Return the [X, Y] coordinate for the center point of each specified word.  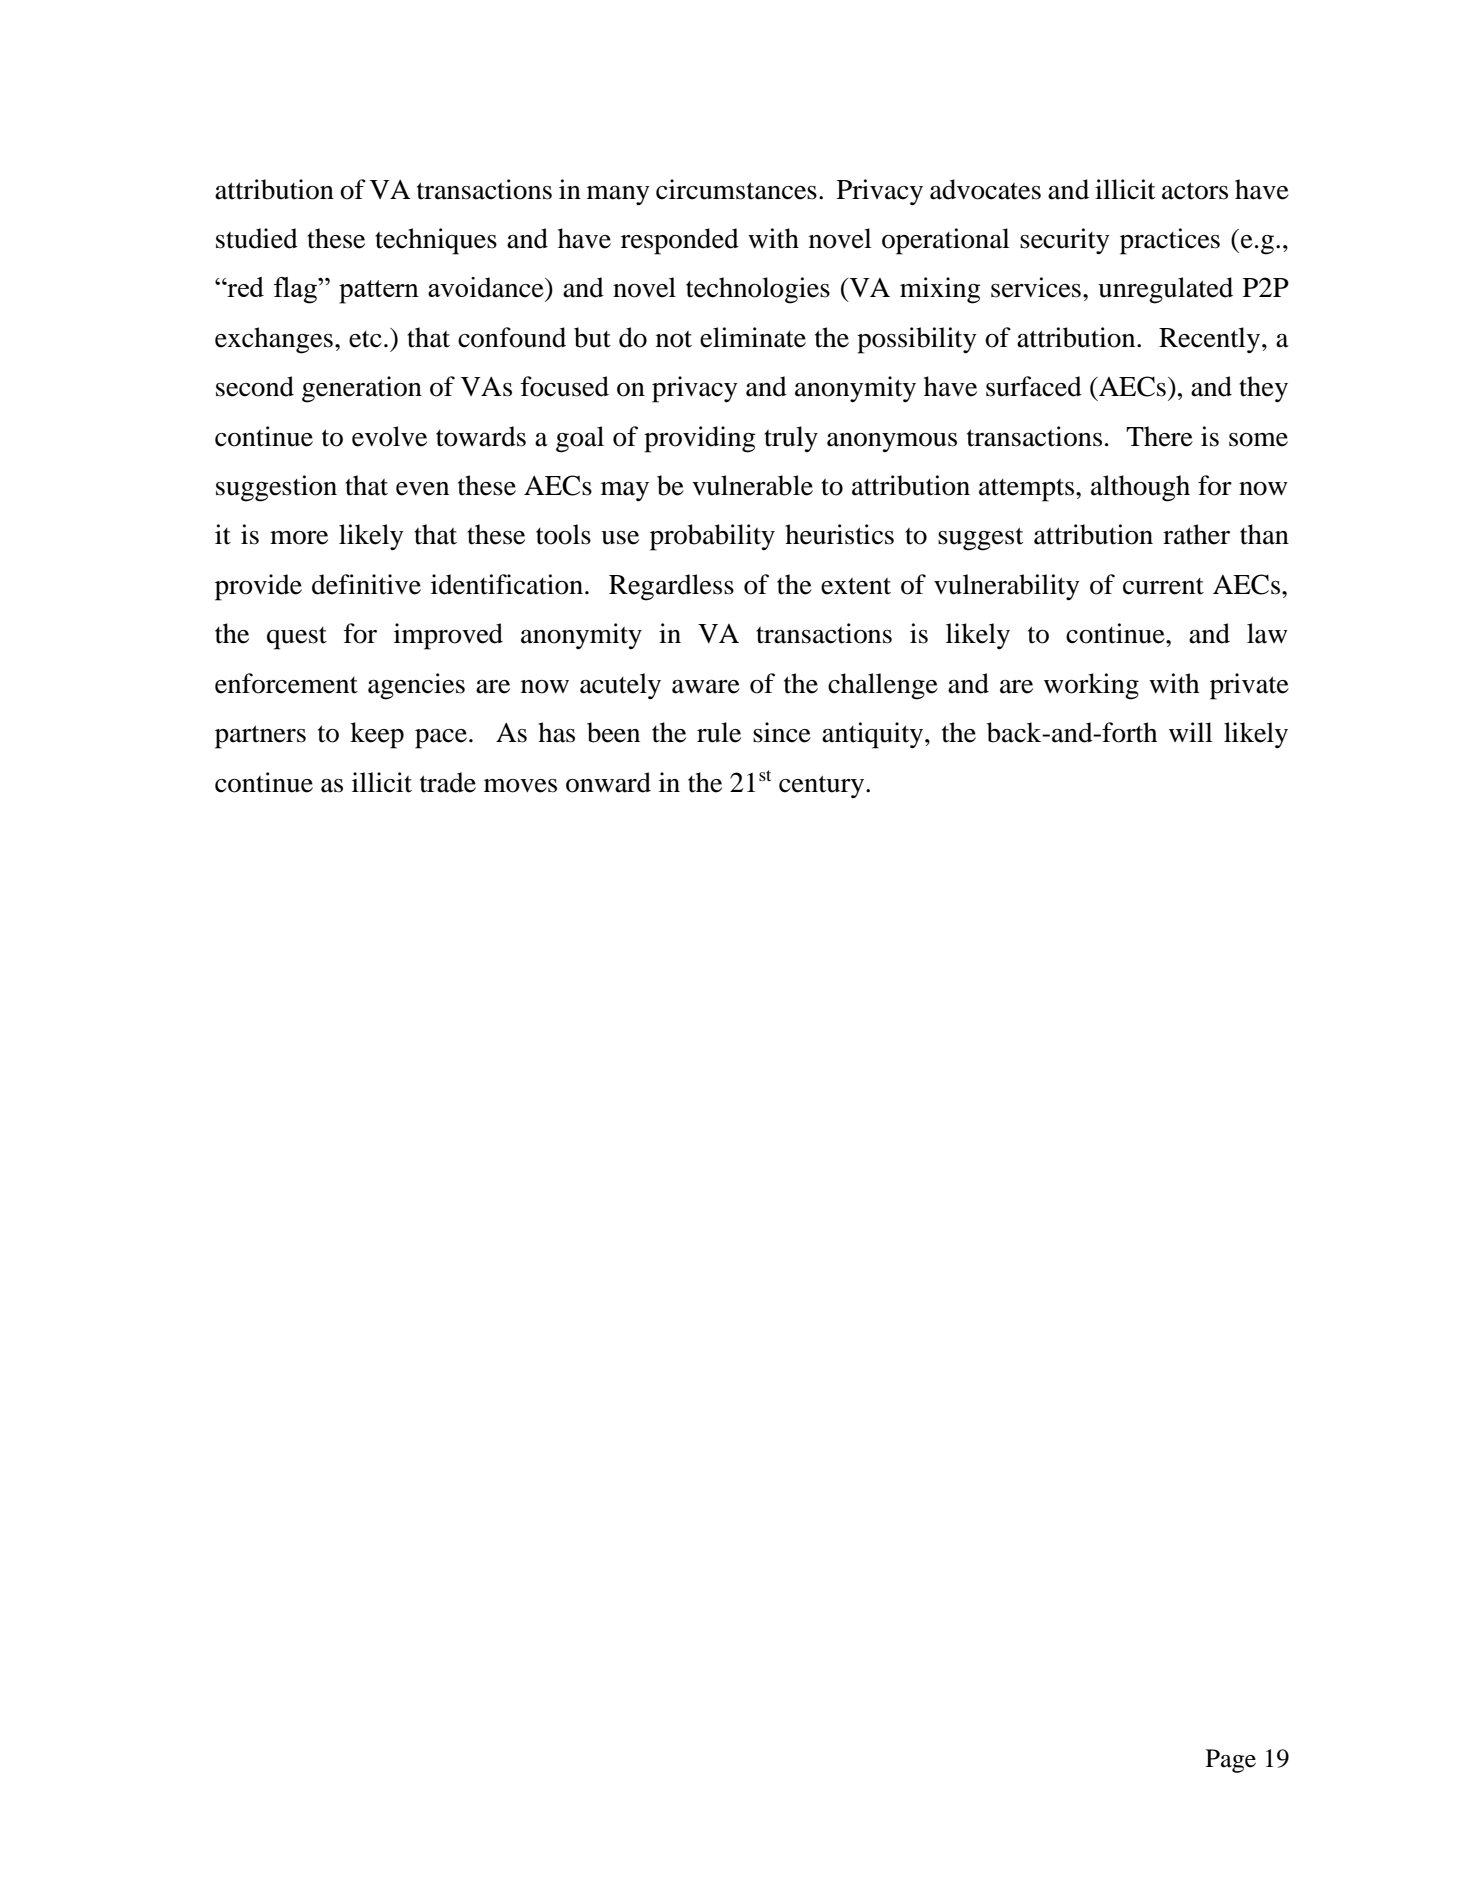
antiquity [872, 735]
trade [448, 782]
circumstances [736, 189]
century [821, 786]
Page [1231, 1761]
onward [608, 782]
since [782, 732]
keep [377, 735]
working [1091, 686]
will [1190, 732]
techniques [436, 241]
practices [1170, 241]
